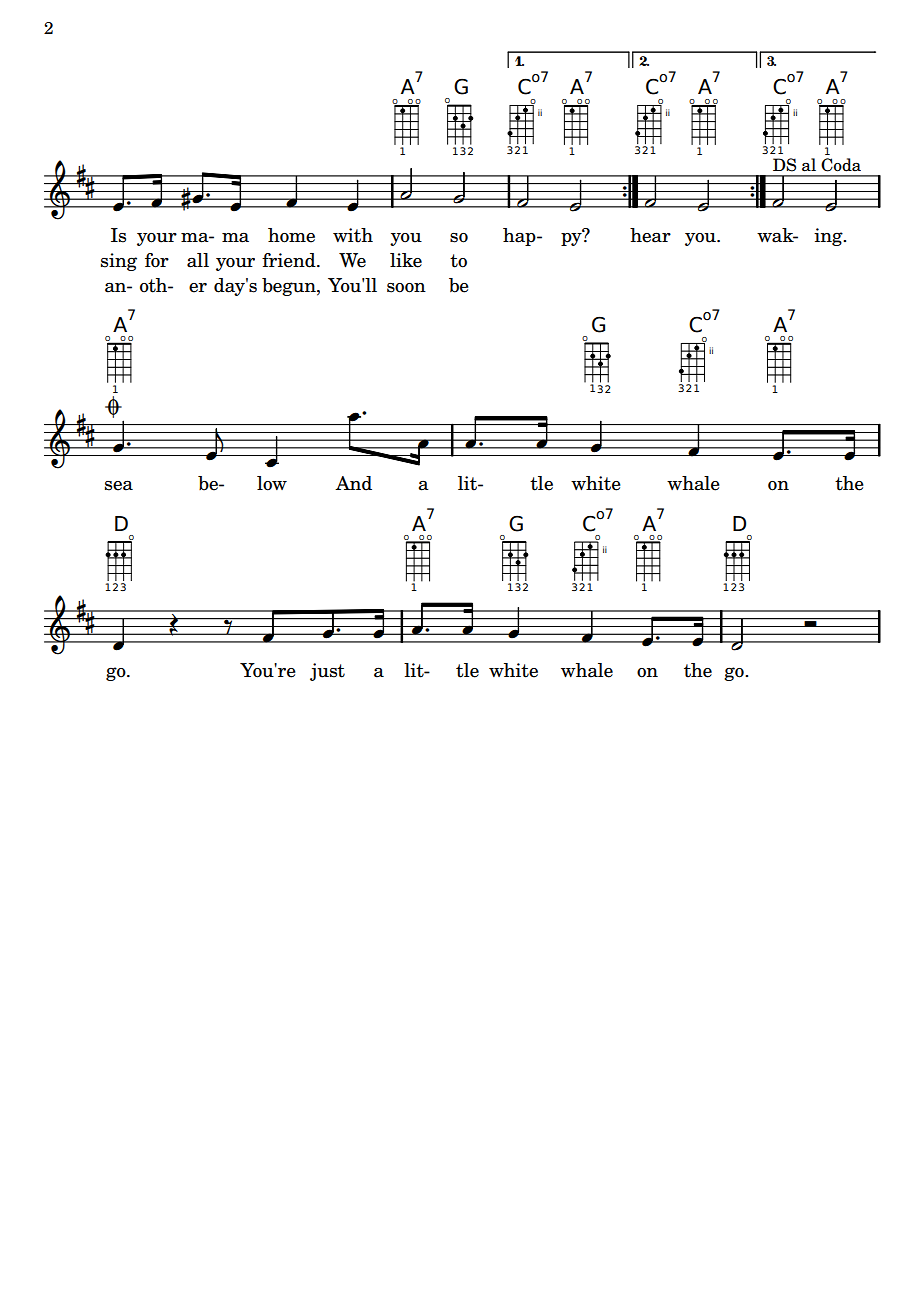 Image resolution: width=924 pixels, height=1308 pixels. I want to click on sing, so click(119, 262).
